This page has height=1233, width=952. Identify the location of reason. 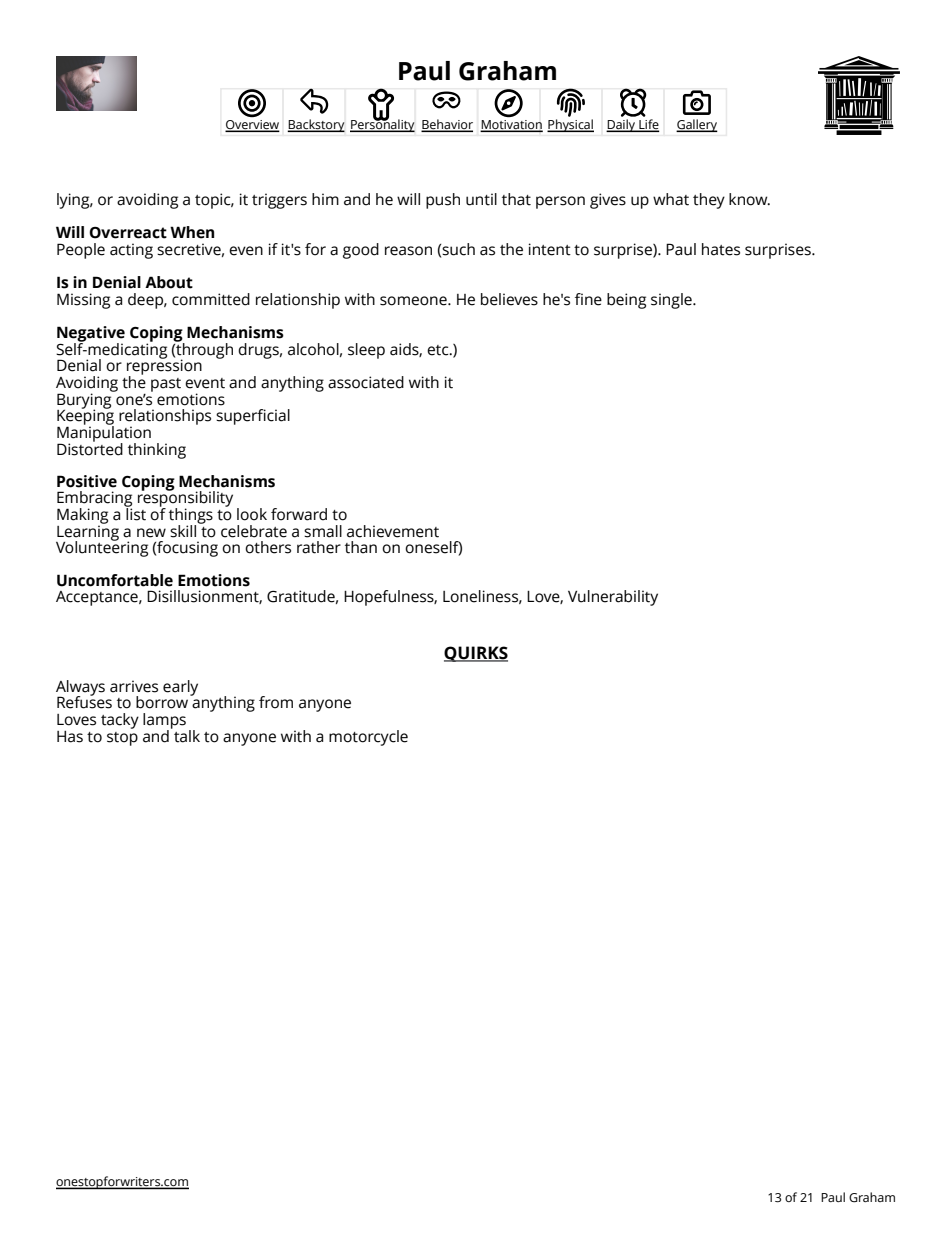
(408, 251).
